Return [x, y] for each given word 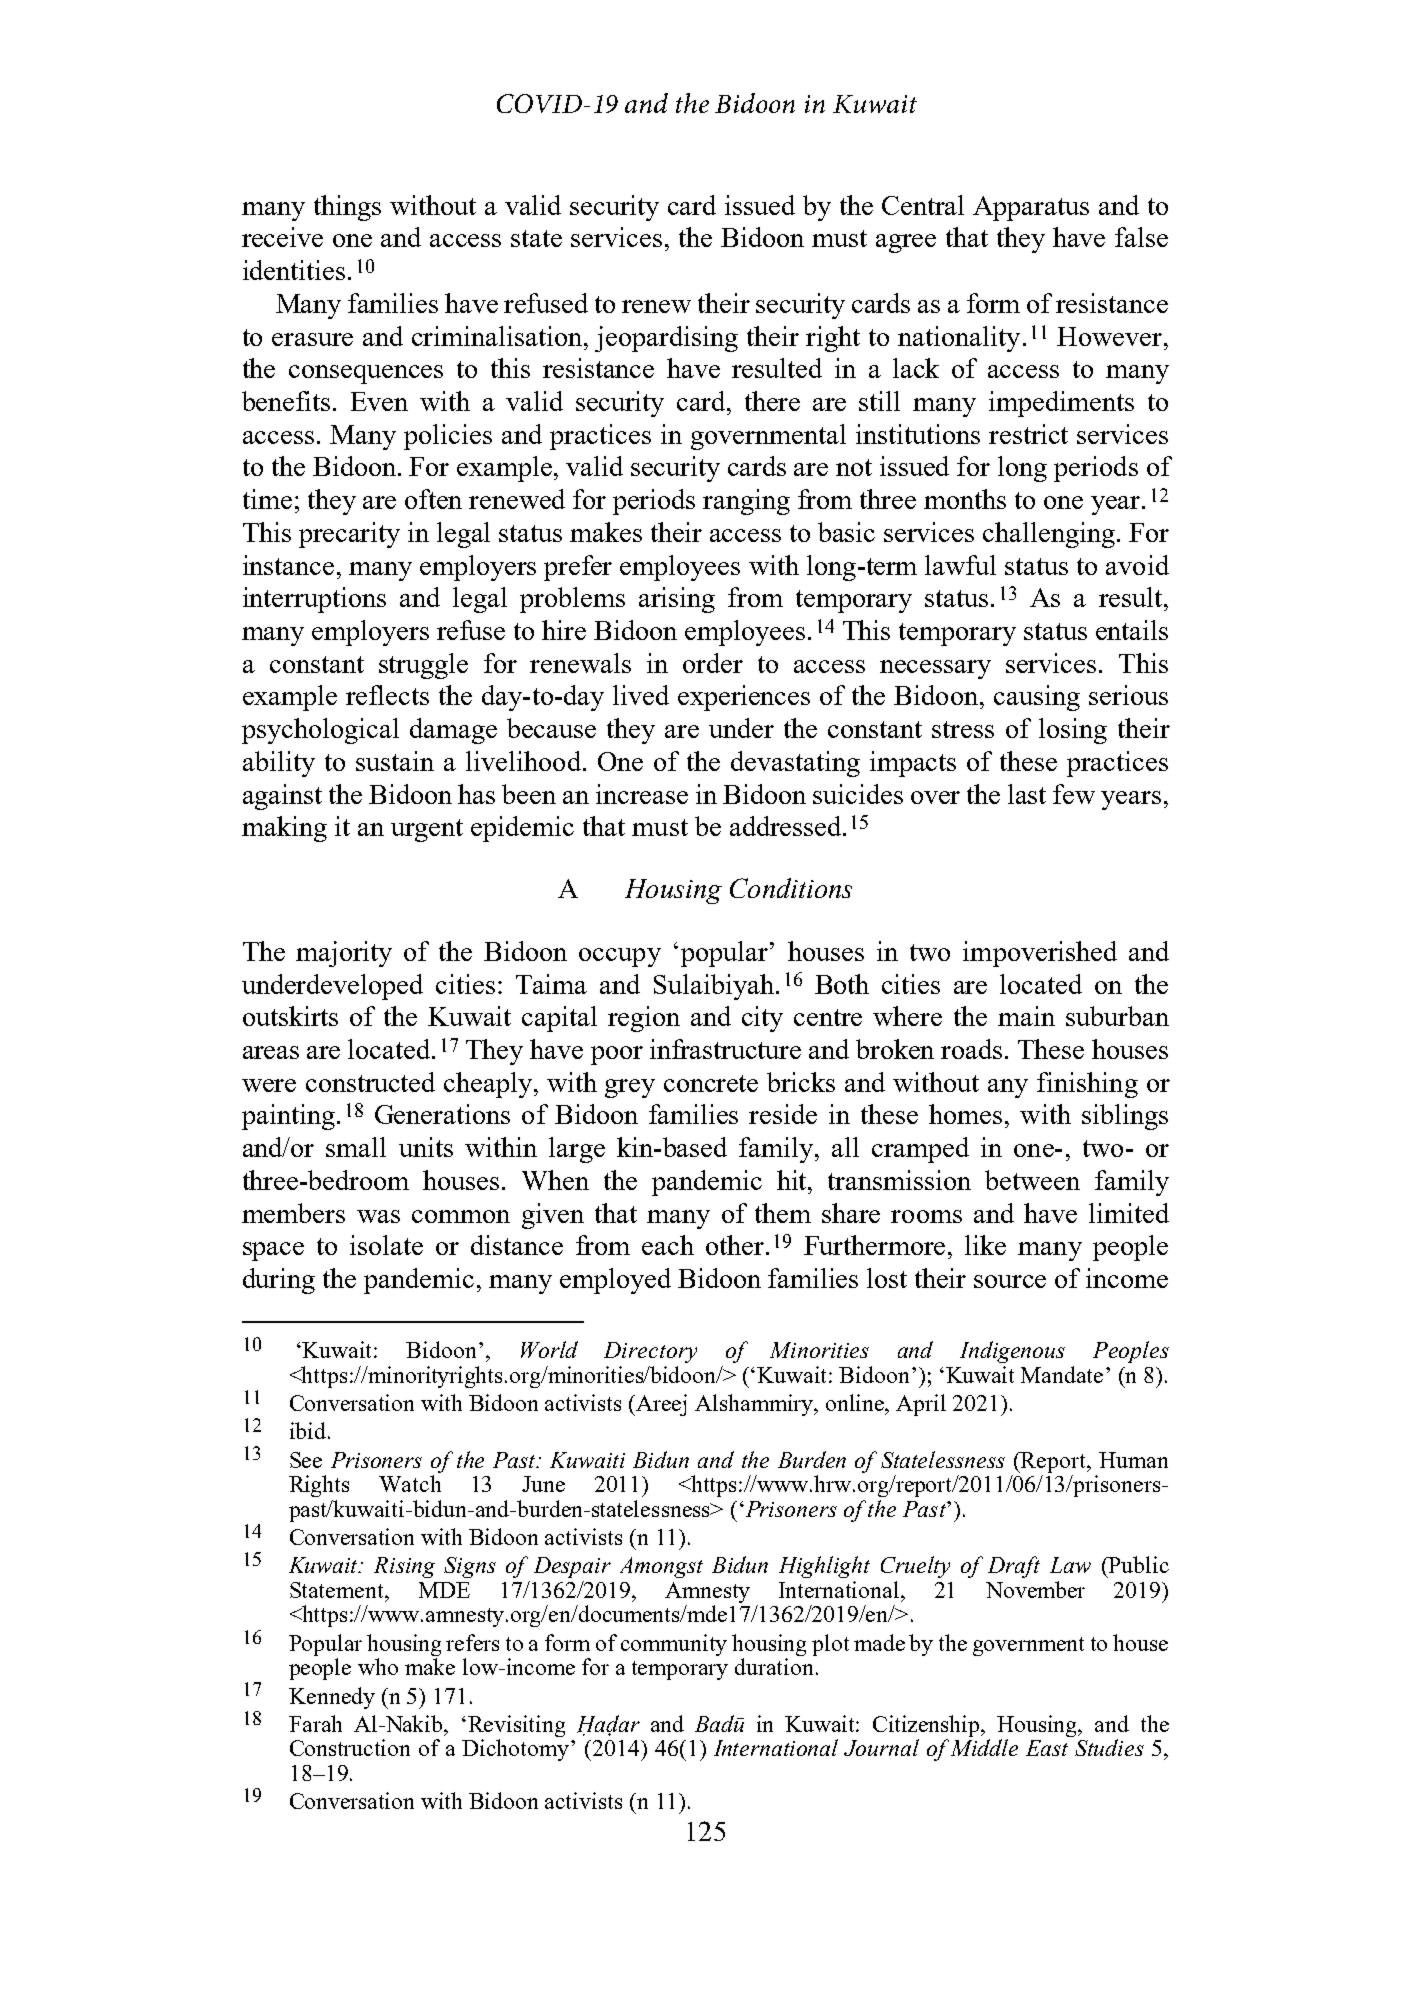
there [772, 401]
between [1032, 1180]
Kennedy [332, 1698]
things [347, 208]
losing [1073, 731]
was [378, 1216]
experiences [744, 698]
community [674, 1645]
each [668, 1245]
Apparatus [1031, 208]
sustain [395, 761]
